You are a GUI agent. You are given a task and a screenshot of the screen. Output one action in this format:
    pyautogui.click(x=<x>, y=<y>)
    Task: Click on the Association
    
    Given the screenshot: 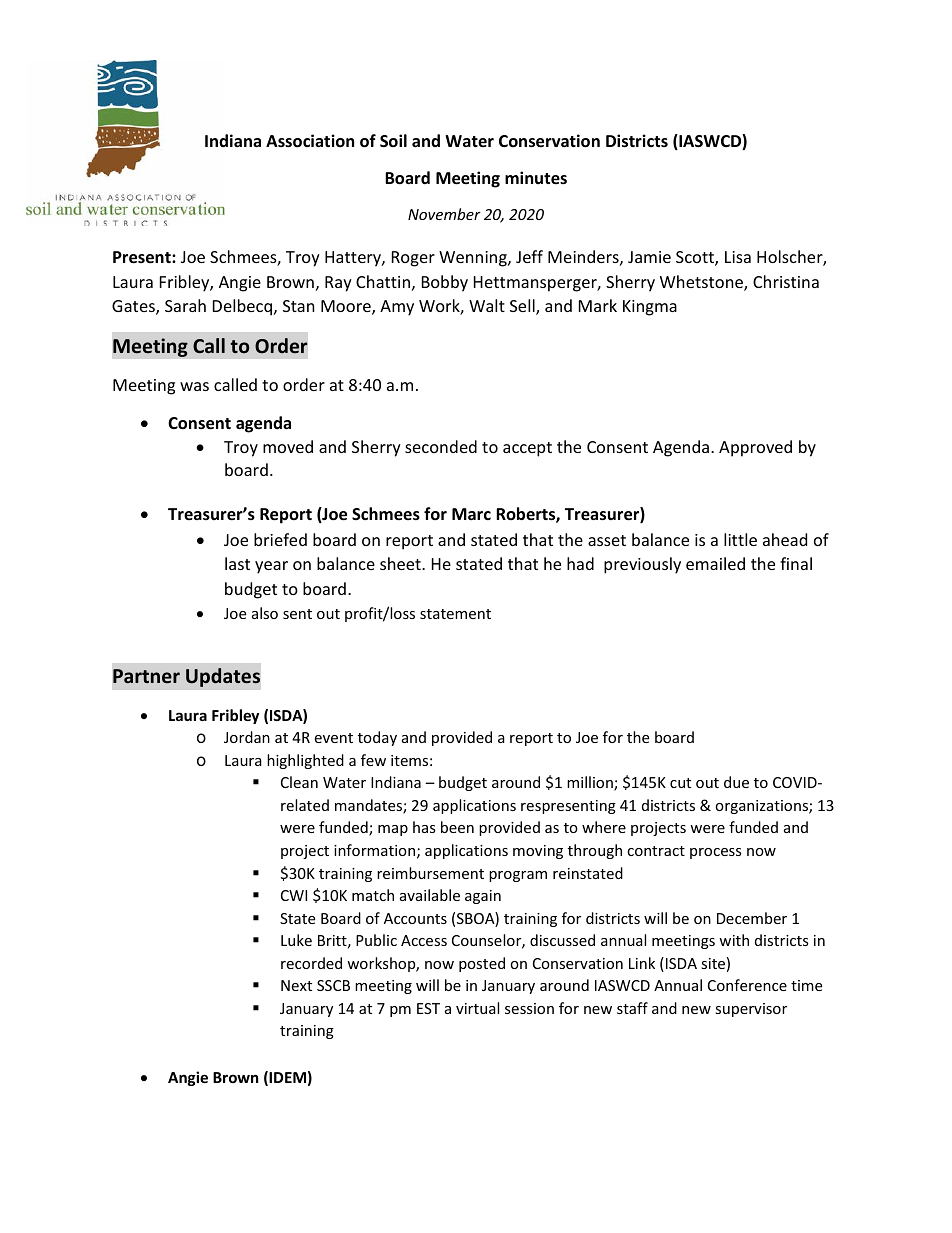 What is the action you would take?
    pyautogui.click(x=310, y=141)
